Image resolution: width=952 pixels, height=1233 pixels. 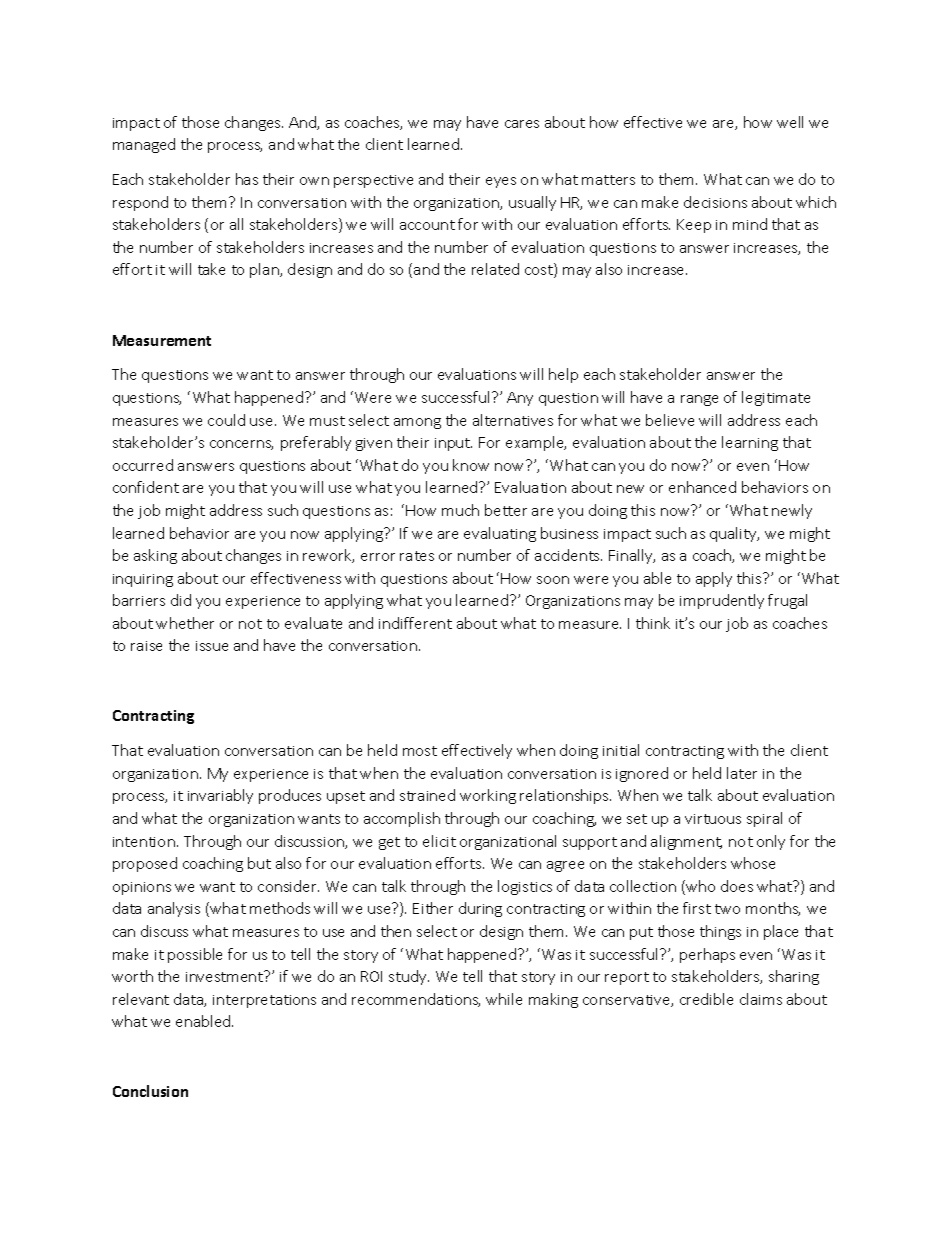 I want to click on most, so click(x=420, y=751).
